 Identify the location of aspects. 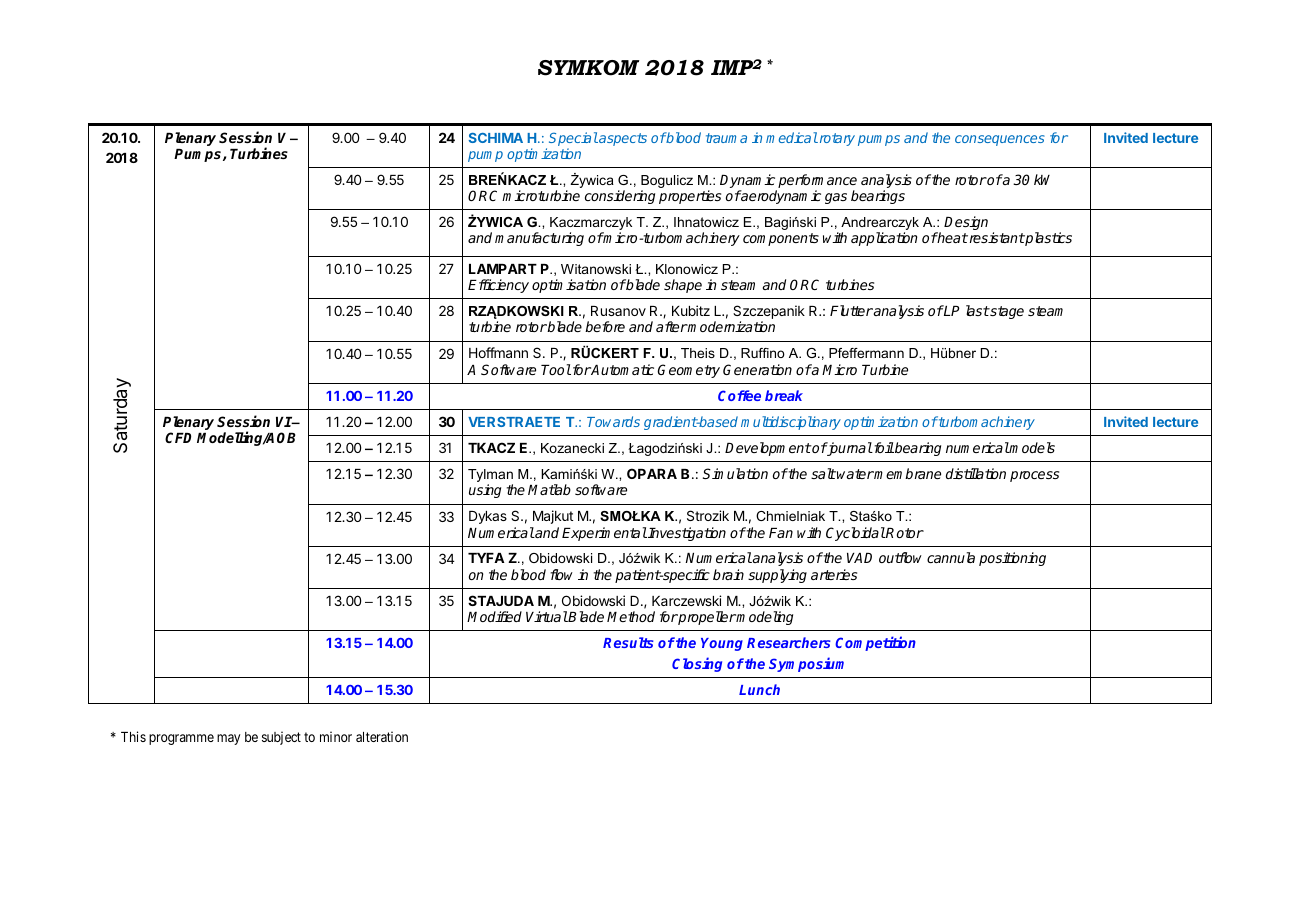
(622, 139).
